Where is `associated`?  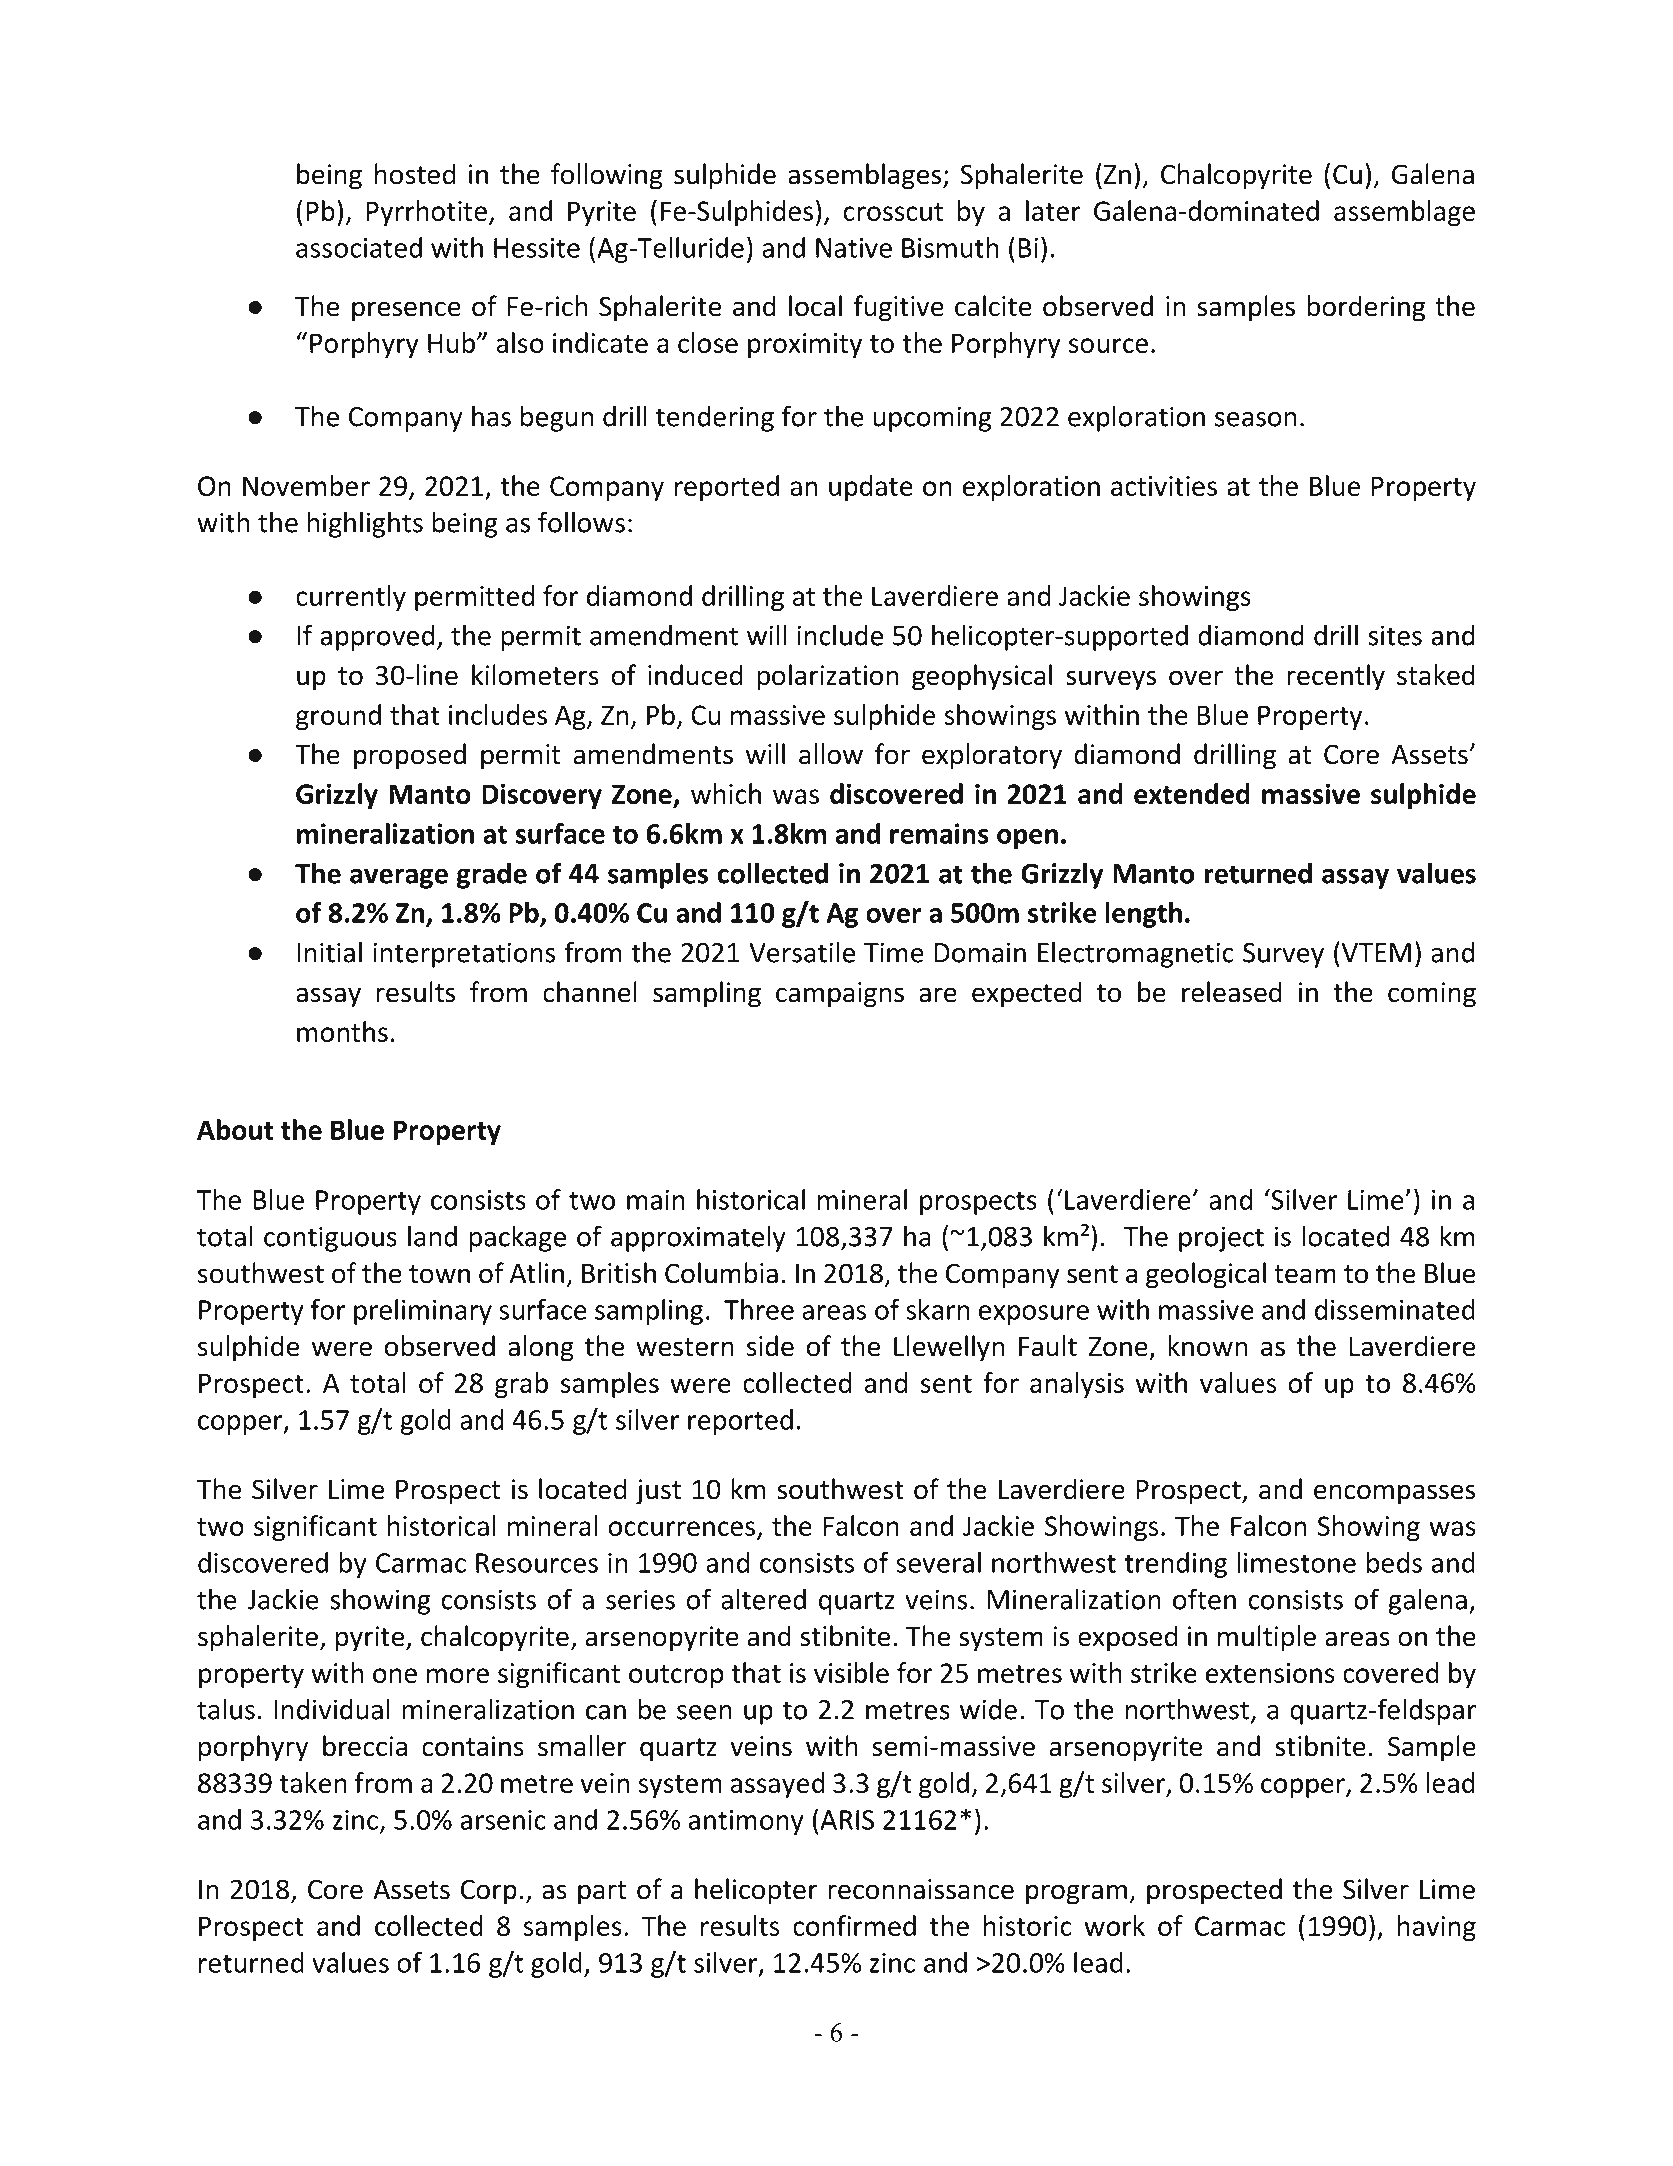
associated is located at coordinates (359, 247).
